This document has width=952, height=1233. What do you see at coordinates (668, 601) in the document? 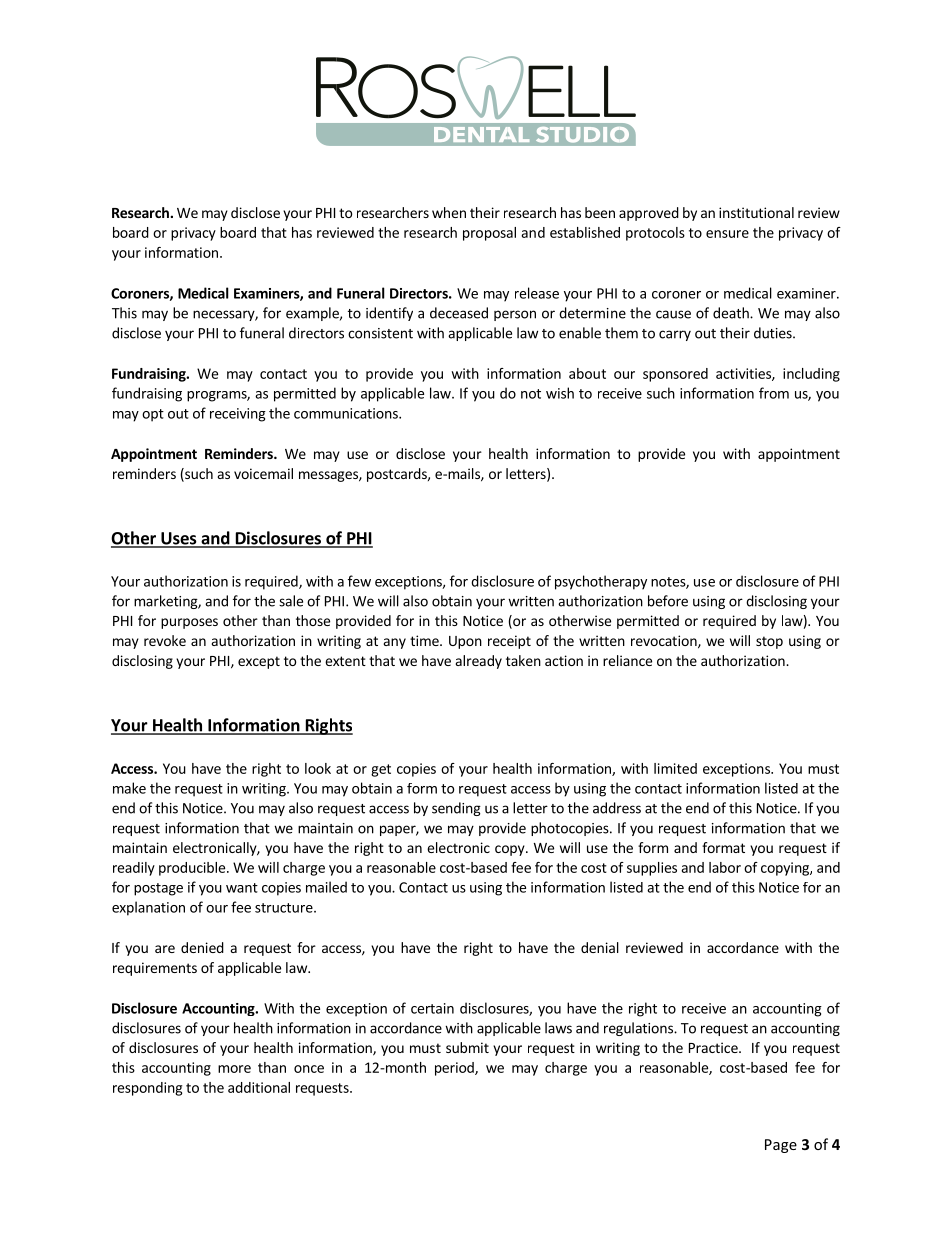
I see `before` at bounding box center [668, 601].
